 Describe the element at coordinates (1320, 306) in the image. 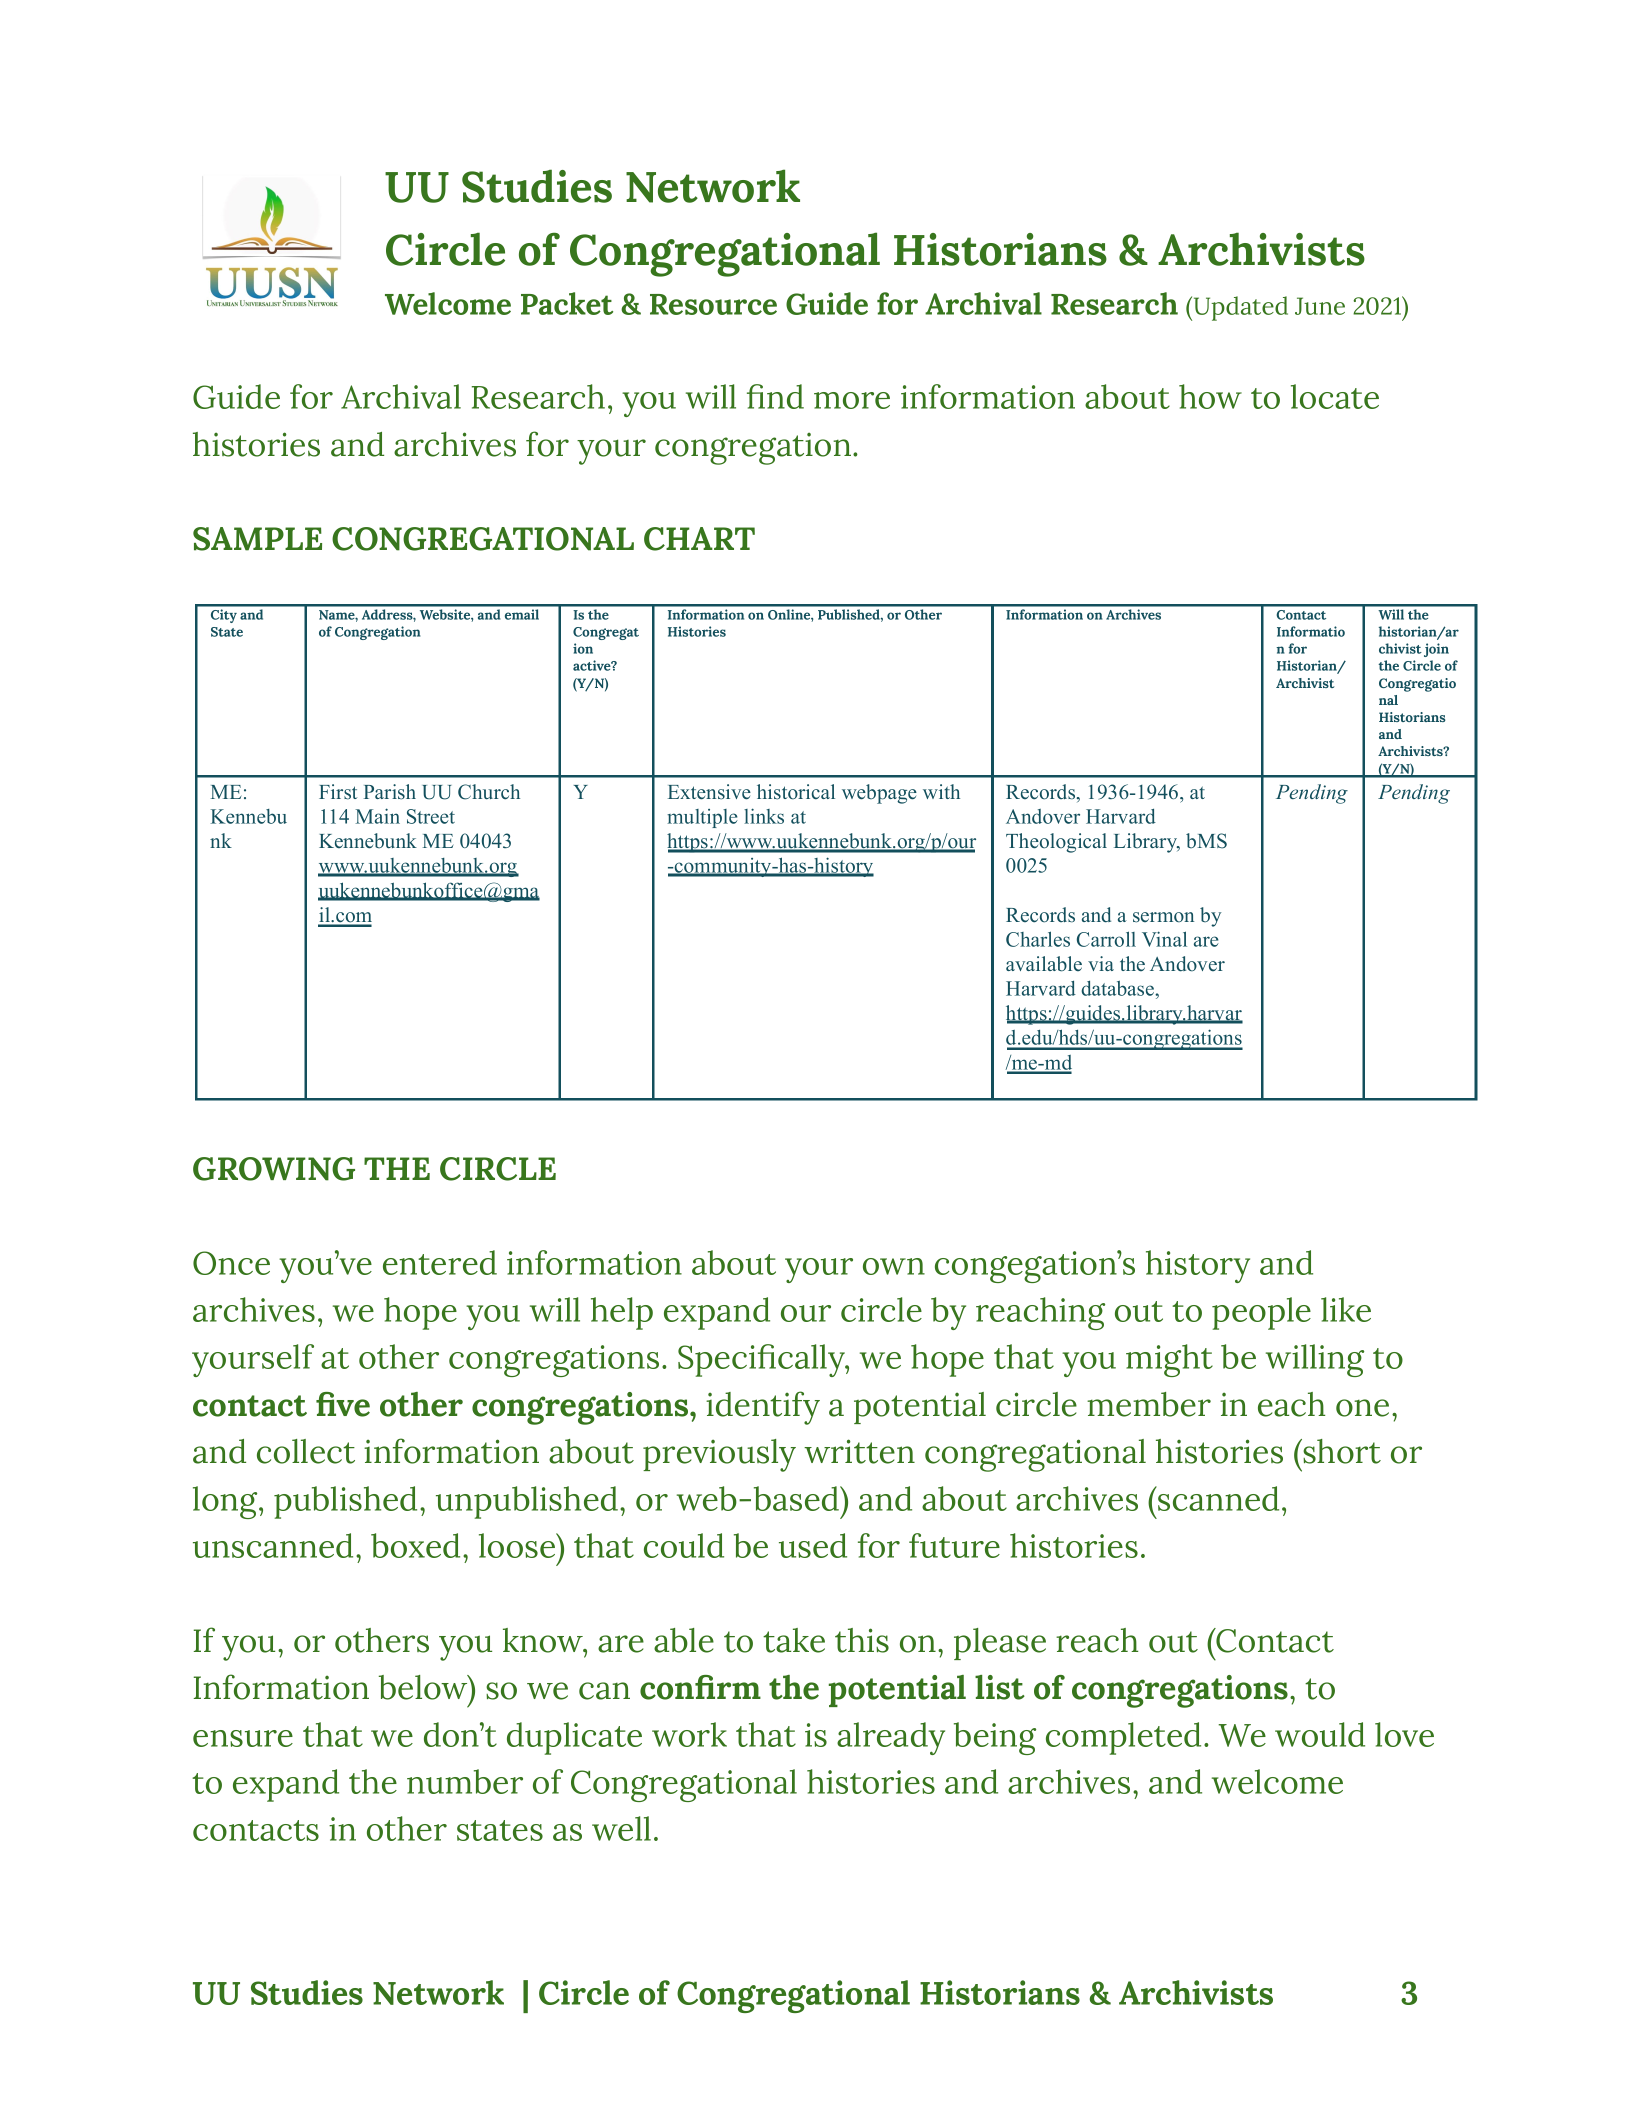

I see `June` at that location.
